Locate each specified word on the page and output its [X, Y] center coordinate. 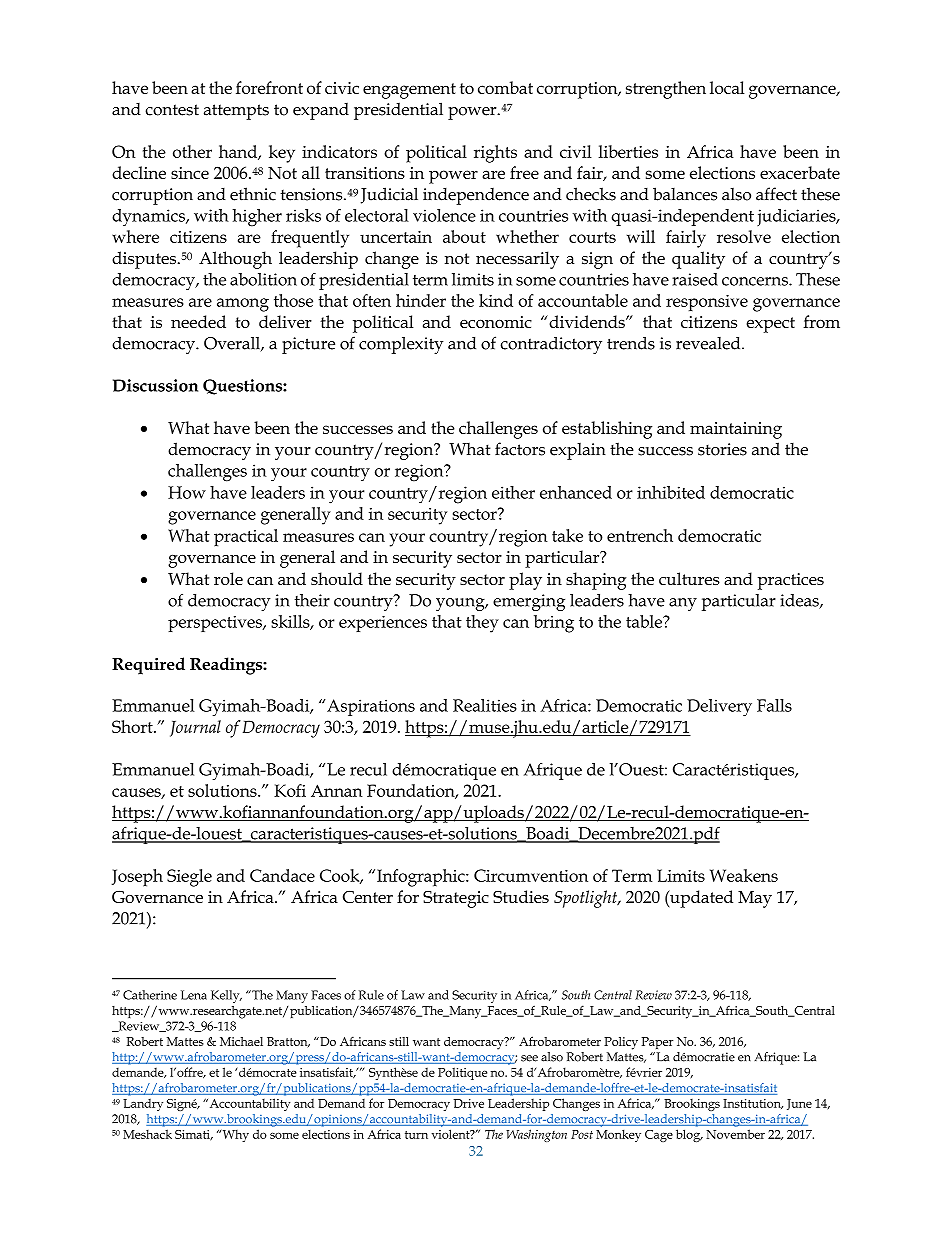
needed [198, 321]
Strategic [456, 899]
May [755, 899]
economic [496, 322]
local [727, 87]
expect [770, 325]
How [187, 492]
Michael [241, 1041]
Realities [485, 705]
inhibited [671, 492]
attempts [236, 112]
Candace [282, 875]
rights [495, 154]
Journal [195, 728]
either [513, 492]
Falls [774, 705]
